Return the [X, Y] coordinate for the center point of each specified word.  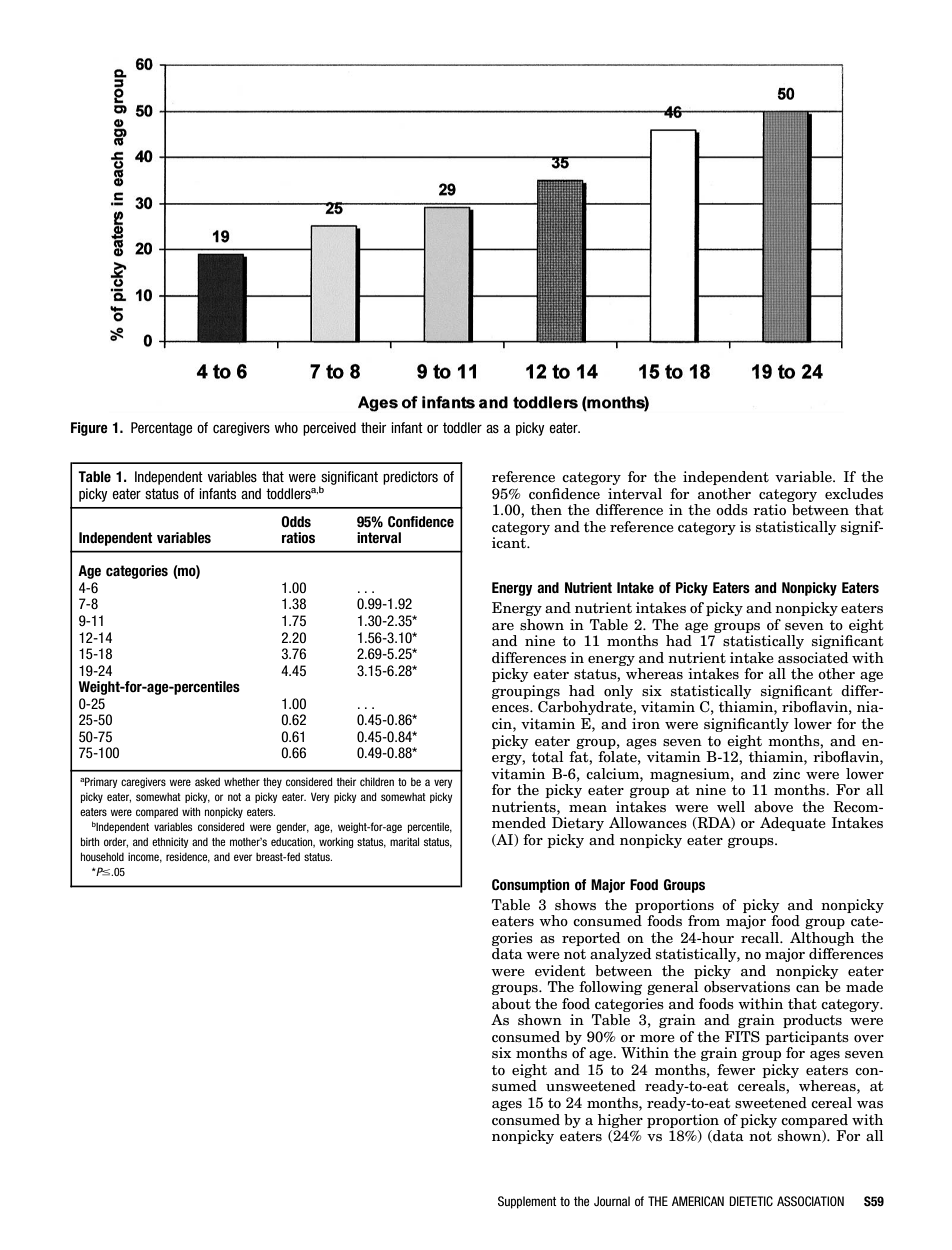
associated [813, 658]
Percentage [161, 429]
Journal [612, 1201]
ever [243, 857]
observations [747, 987]
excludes [854, 494]
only [618, 692]
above [773, 807]
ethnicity [170, 842]
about [511, 1004]
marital [404, 841]
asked [207, 781]
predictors [410, 478]
